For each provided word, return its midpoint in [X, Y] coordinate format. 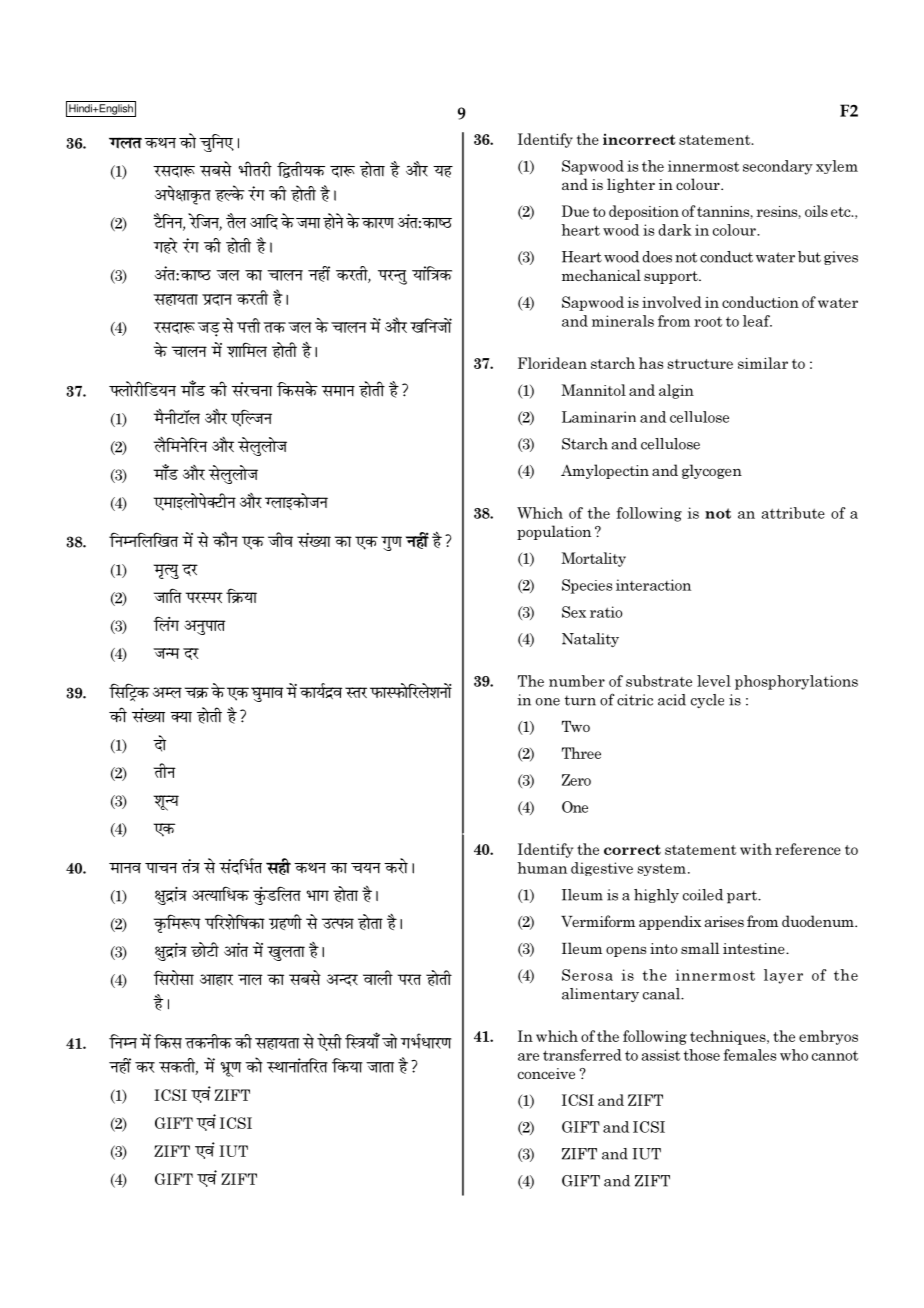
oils [816, 211]
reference [808, 849]
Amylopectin [605, 471]
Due [575, 211]
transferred [582, 1055]
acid [672, 700]
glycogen [712, 471]
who [794, 1055]
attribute [793, 513]
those [702, 1055]
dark [675, 230]
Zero [576, 780]
